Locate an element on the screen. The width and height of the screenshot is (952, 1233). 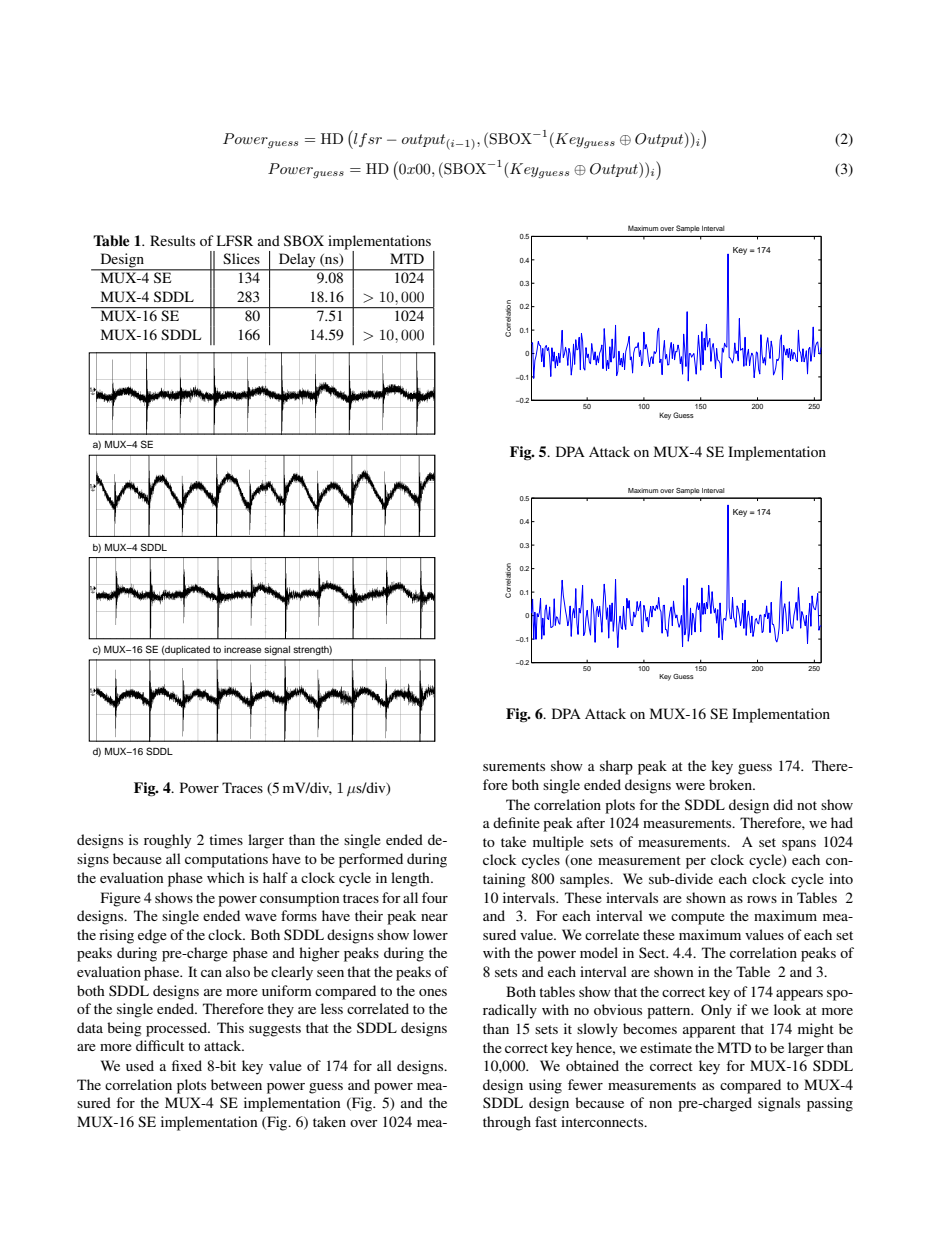
definite is located at coordinates (516, 822).
